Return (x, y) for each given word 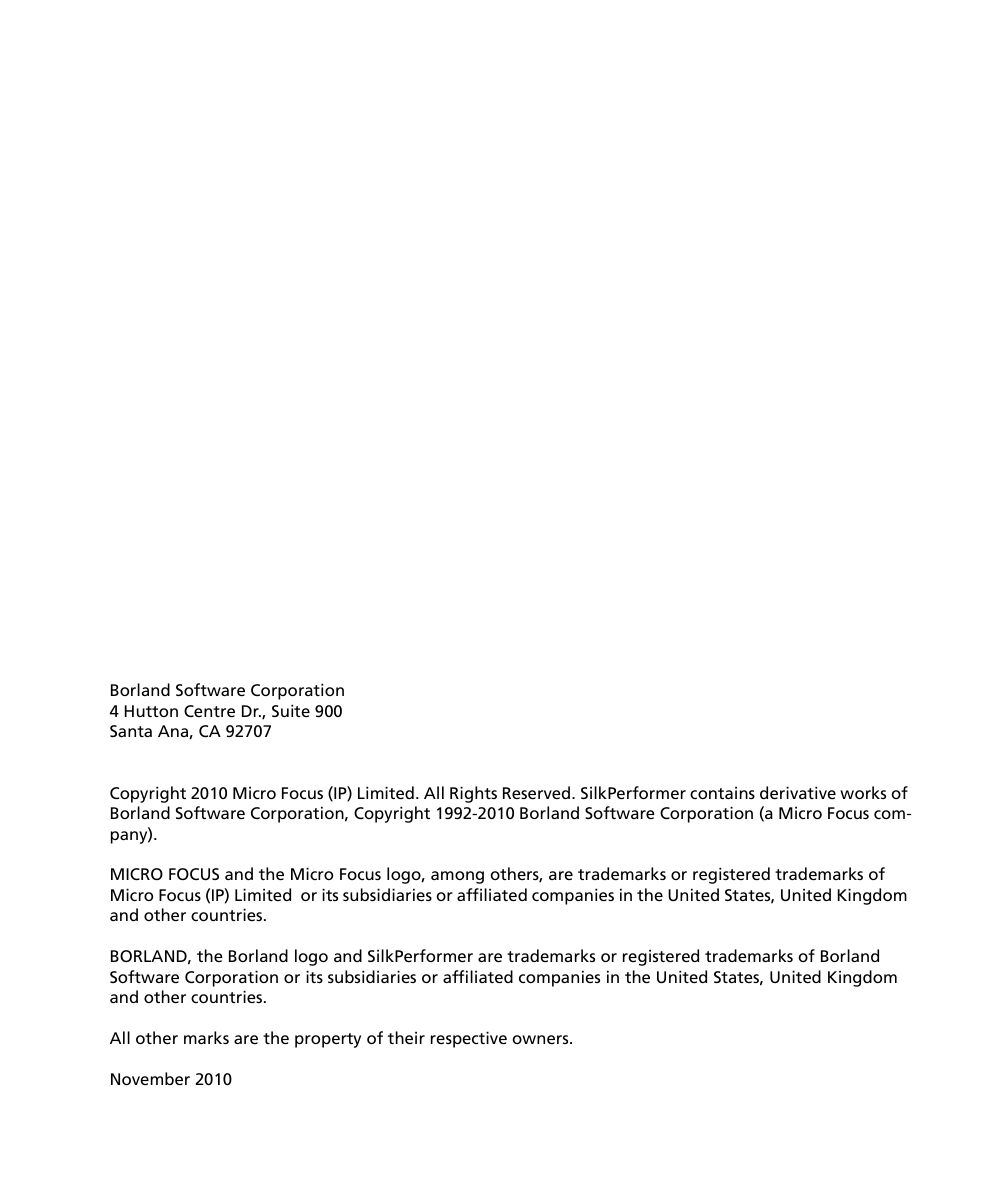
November (150, 1078)
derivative (798, 792)
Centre (209, 711)
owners (541, 1039)
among (457, 877)
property (328, 1040)
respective (469, 1039)
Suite (291, 710)
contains (722, 792)
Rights (473, 794)
